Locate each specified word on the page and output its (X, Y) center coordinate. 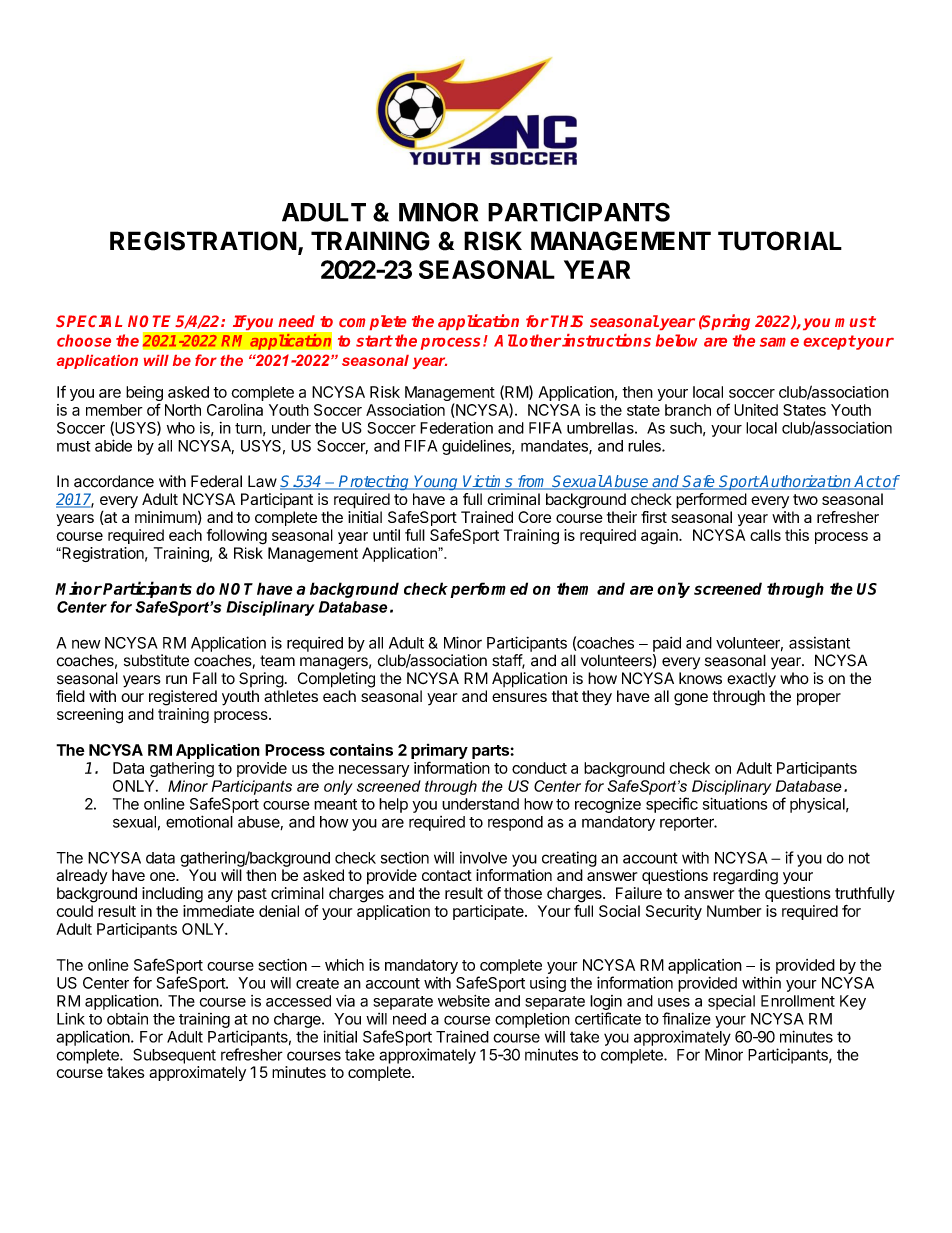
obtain (127, 1018)
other (540, 340)
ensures (519, 697)
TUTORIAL (780, 241)
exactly (751, 680)
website (464, 1001)
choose (84, 340)
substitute (156, 660)
